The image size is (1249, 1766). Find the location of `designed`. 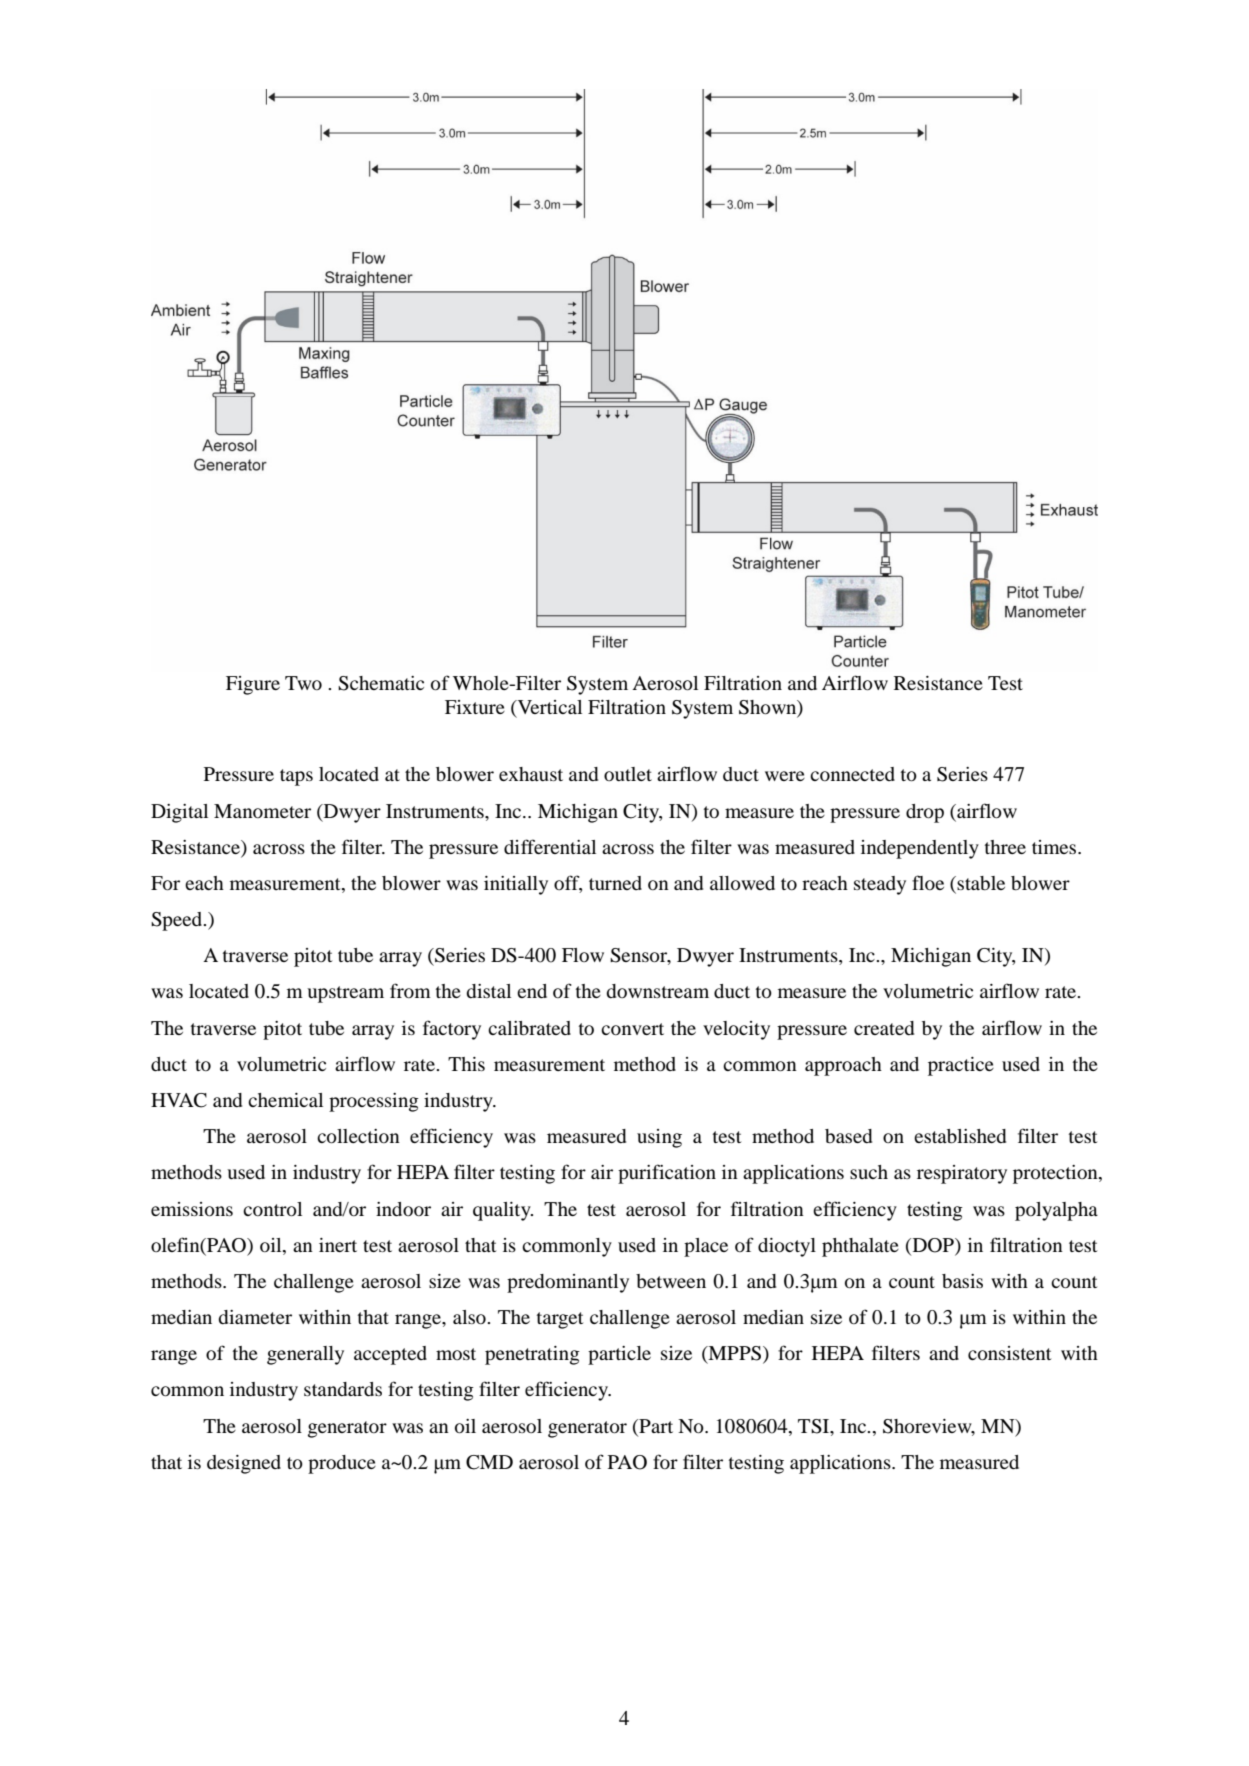

designed is located at coordinates (244, 1464).
